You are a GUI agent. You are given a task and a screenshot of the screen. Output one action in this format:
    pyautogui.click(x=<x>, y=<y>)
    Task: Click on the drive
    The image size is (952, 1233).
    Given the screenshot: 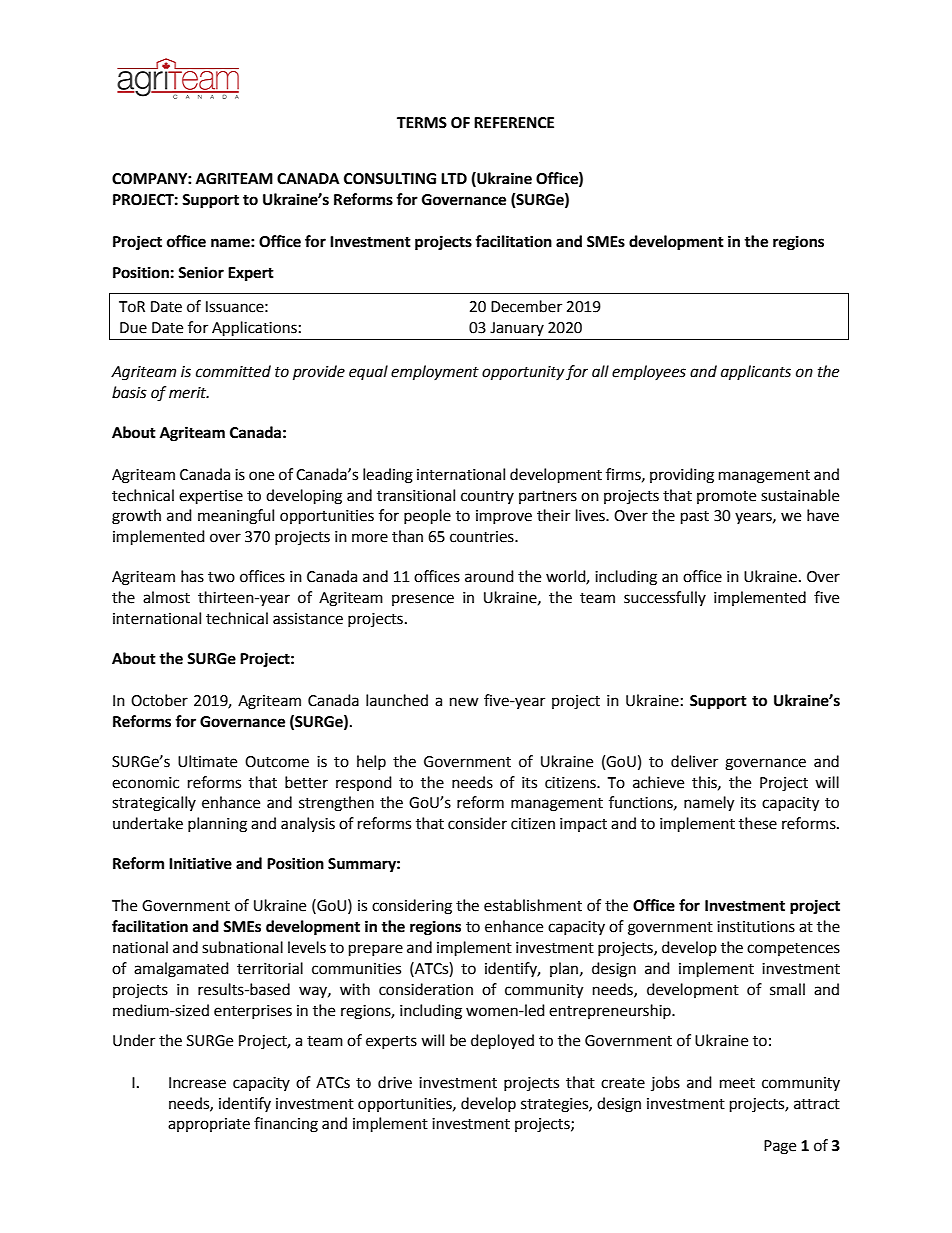 What is the action you would take?
    pyautogui.click(x=395, y=1082)
